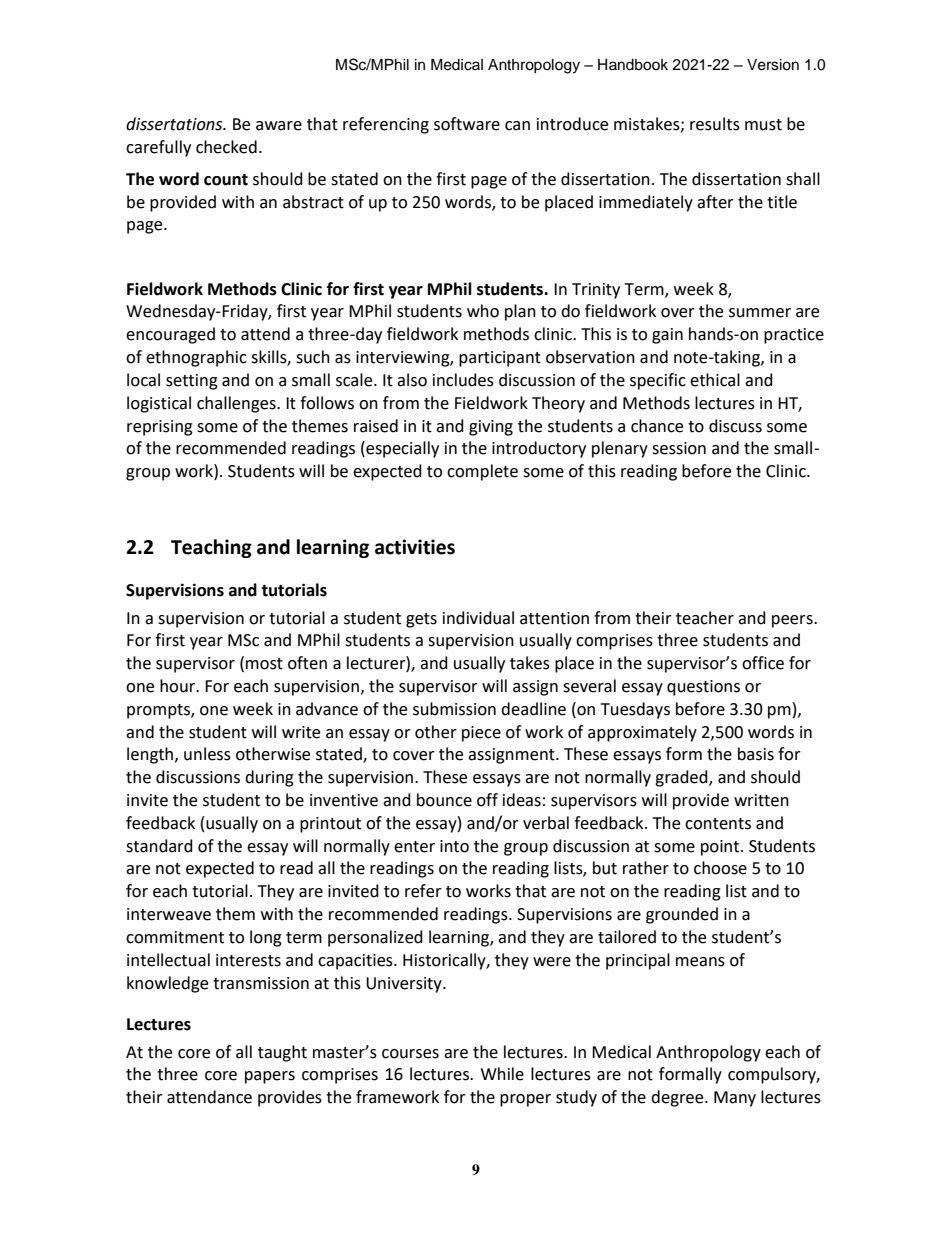 The width and height of the screenshot is (952, 1233). I want to click on checked, so click(226, 147).
